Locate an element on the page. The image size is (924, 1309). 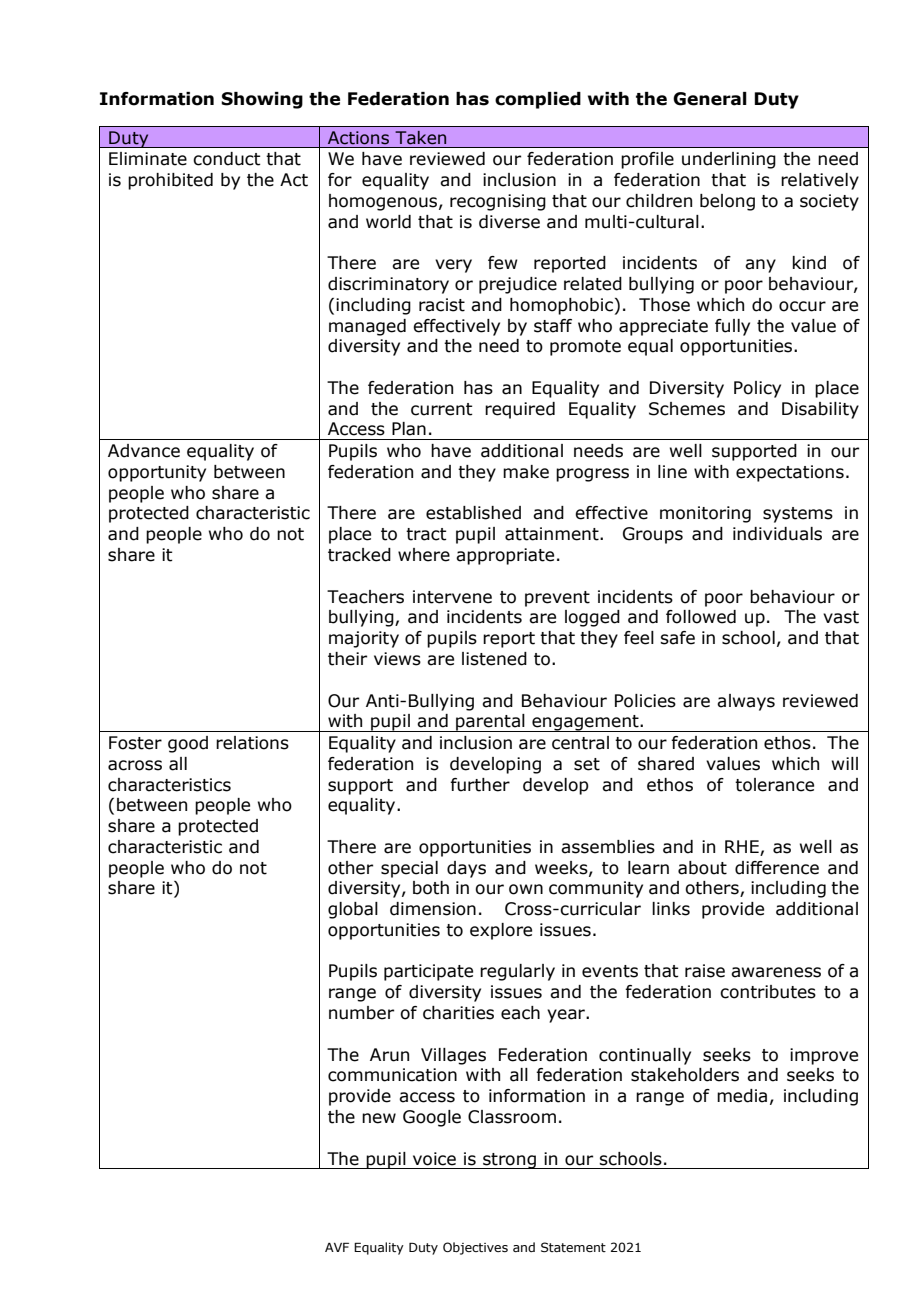
Objectives is located at coordinates (475, 1248).
